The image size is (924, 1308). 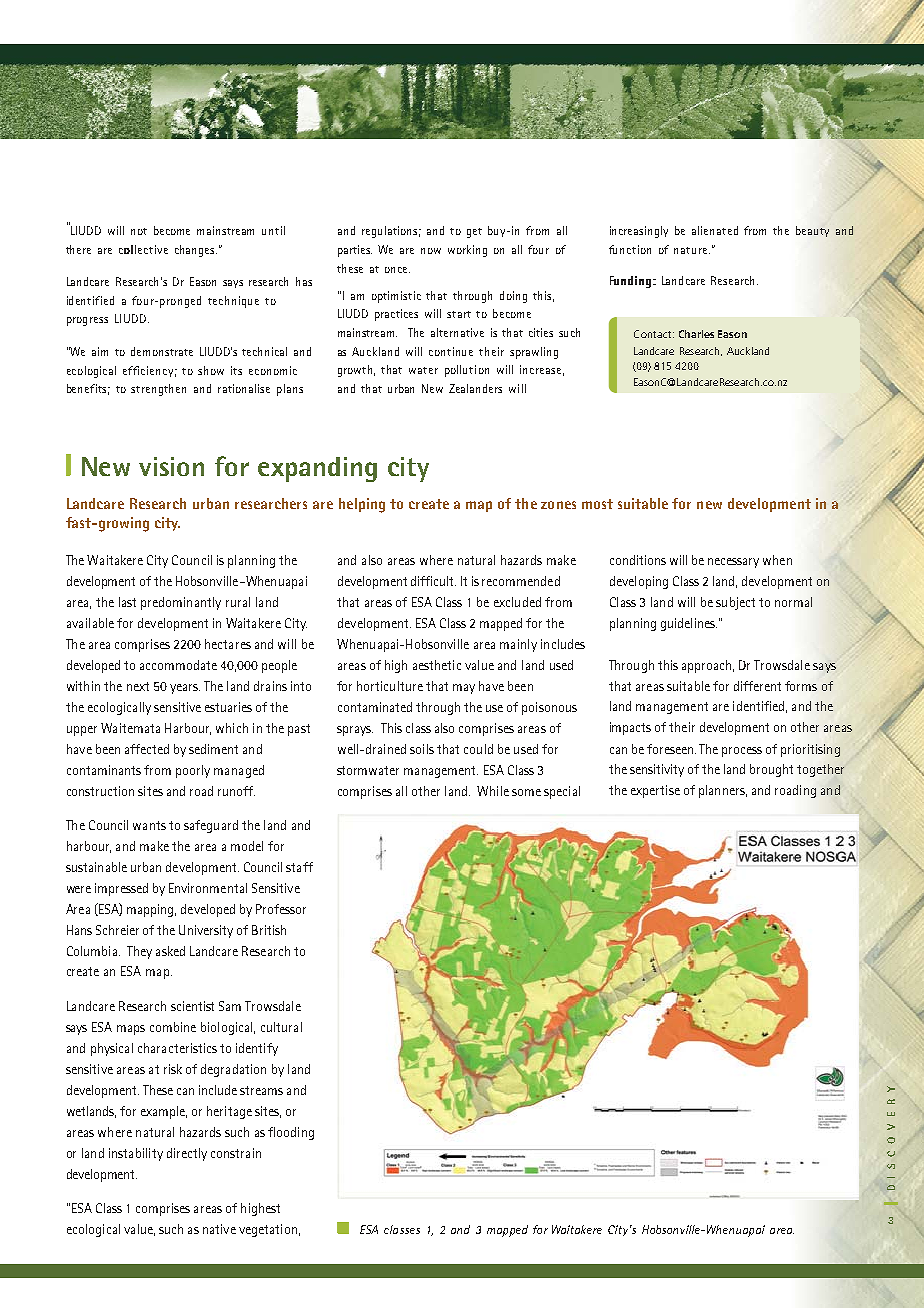 What do you see at coordinates (181, 603) in the image?
I see `predominantly` at bounding box center [181, 603].
